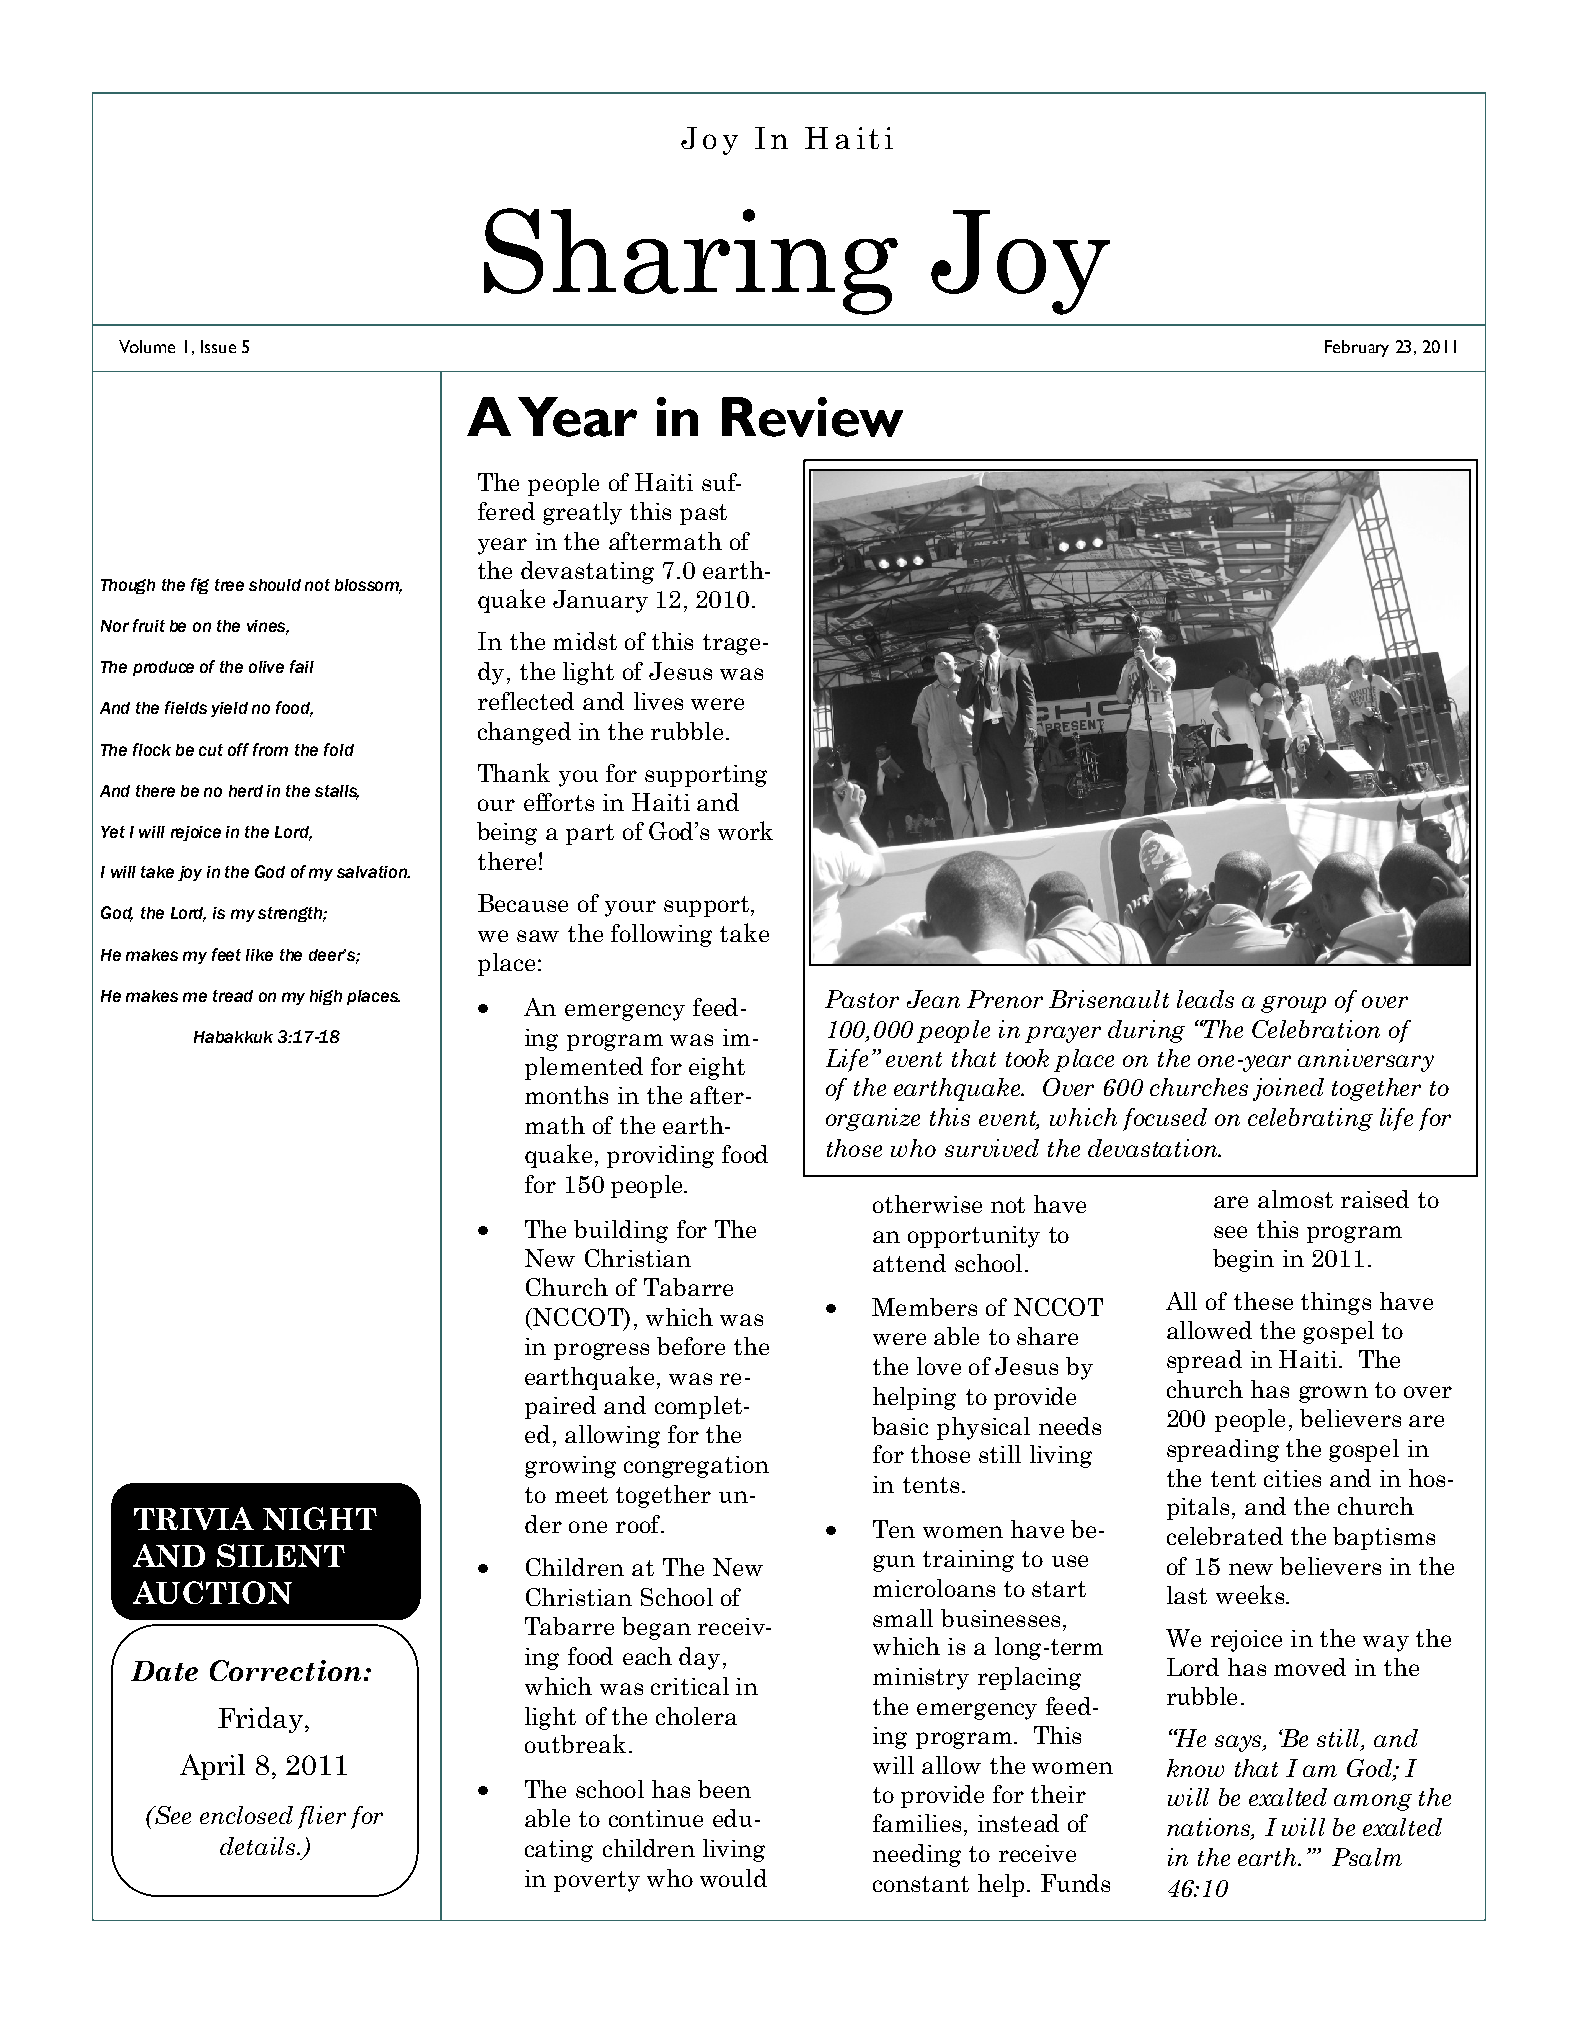 This screenshot has width=1578, height=2043. I want to click on Sharing, so click(691, 261).
